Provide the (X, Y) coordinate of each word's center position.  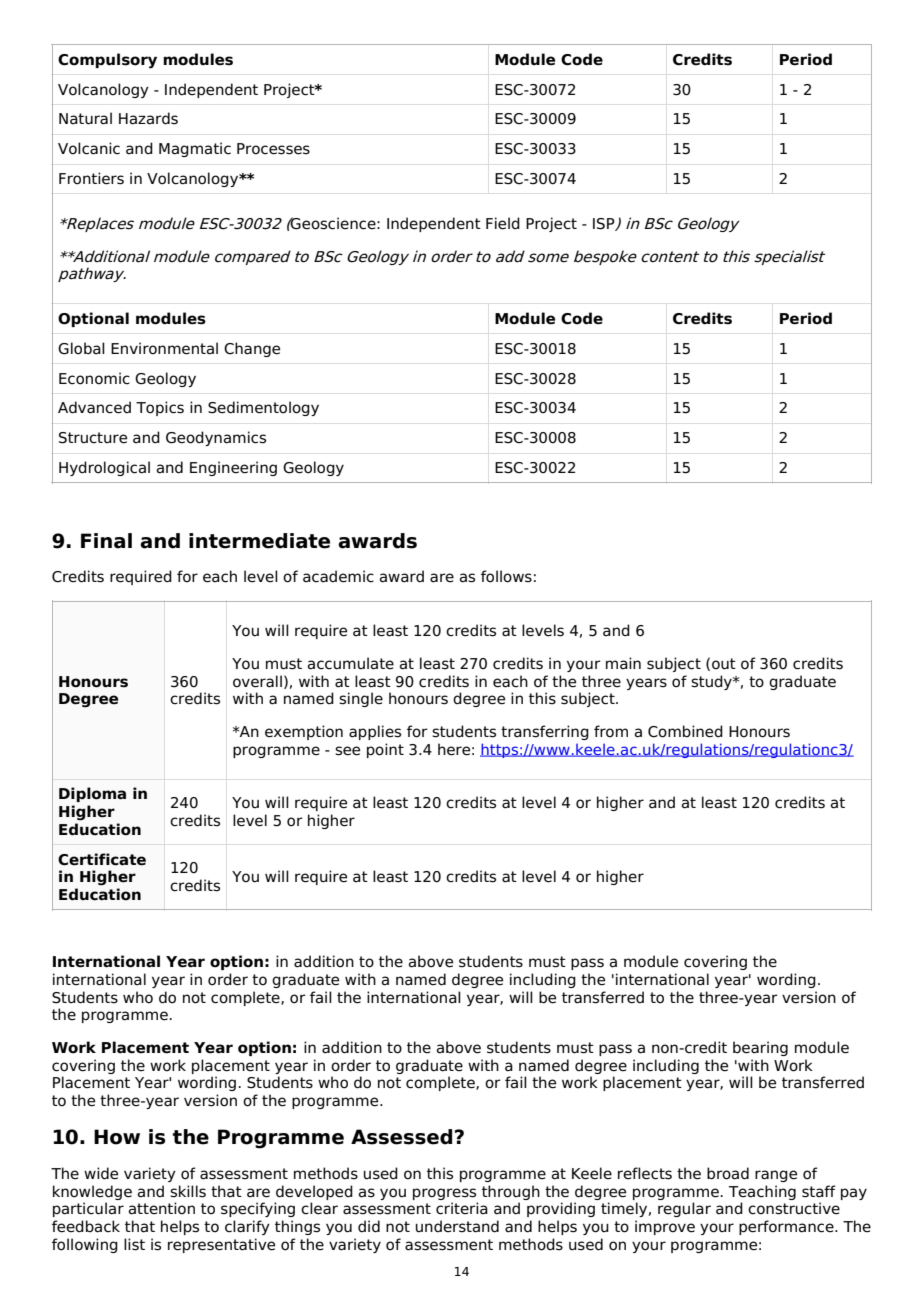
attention (161, 1208)
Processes (273, 149)
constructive (794, 1208)
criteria (462, 1208)
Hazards (148, 118)
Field (503, 223)
